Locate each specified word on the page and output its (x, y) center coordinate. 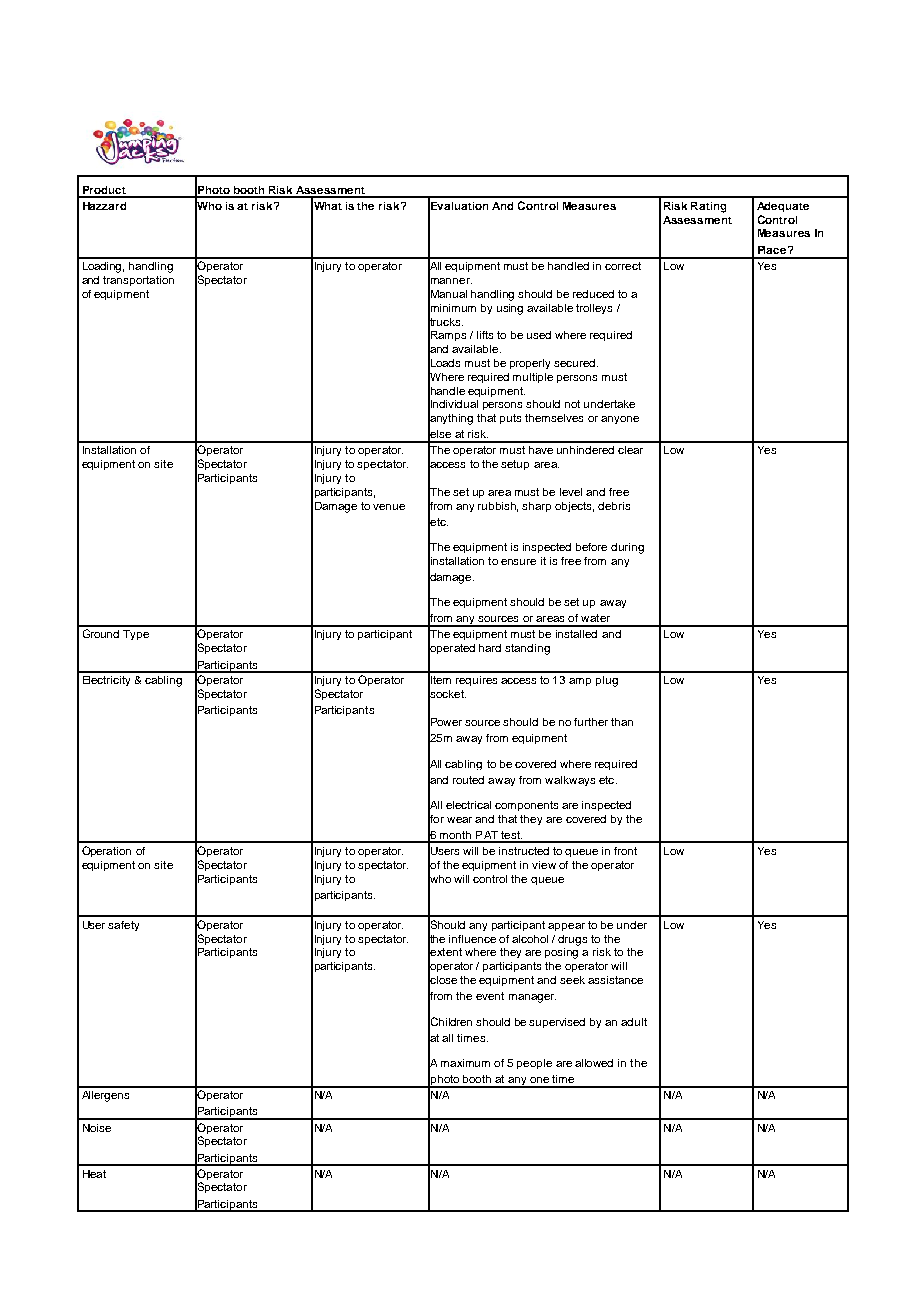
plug (607, 681)
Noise (97, 1128)
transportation (138, 281)
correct (623, 266)
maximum (465, 1063)
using (510, 309)
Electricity (106, 681)
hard (490, 648)
